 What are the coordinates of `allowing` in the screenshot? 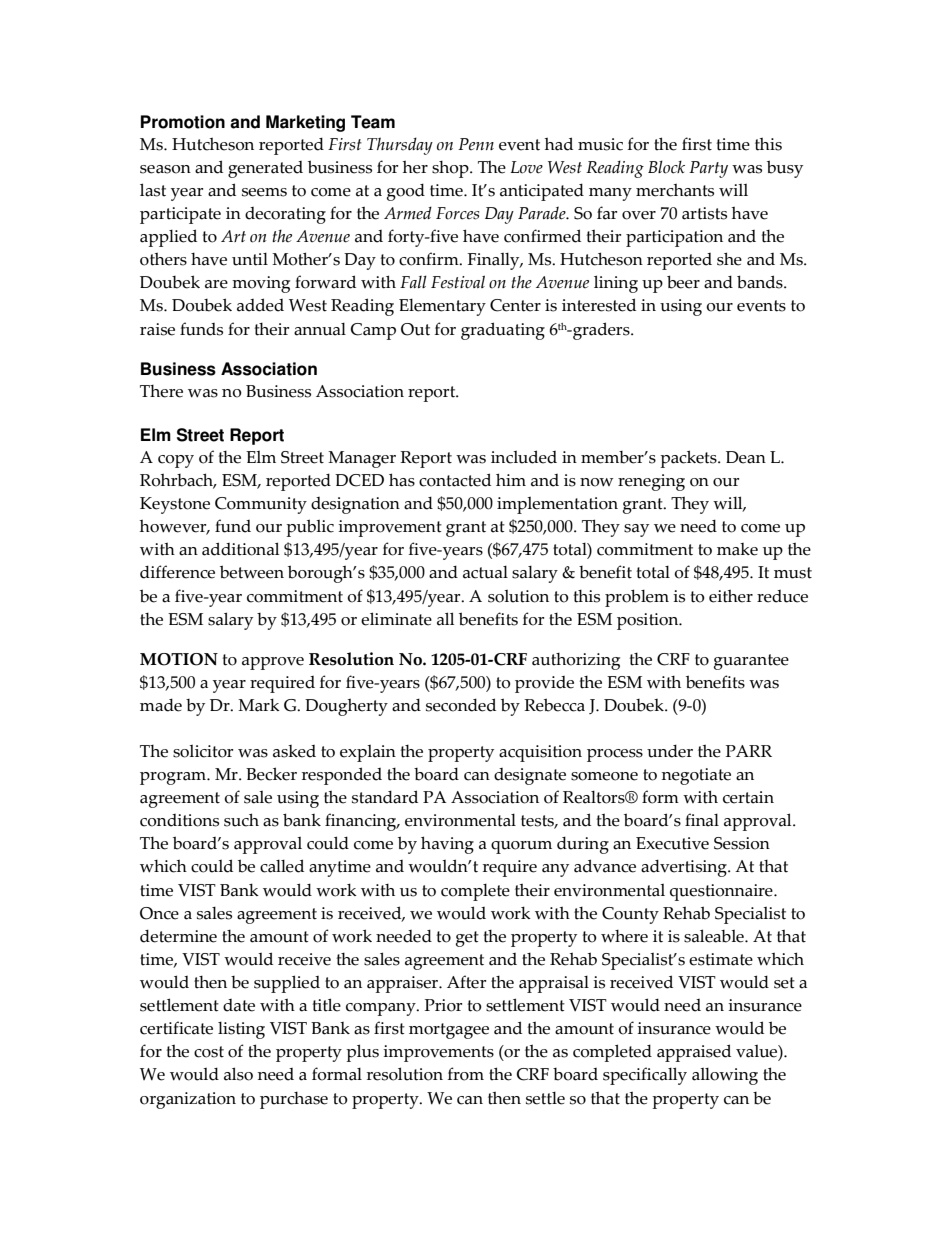 It's located at (725, 1076).
